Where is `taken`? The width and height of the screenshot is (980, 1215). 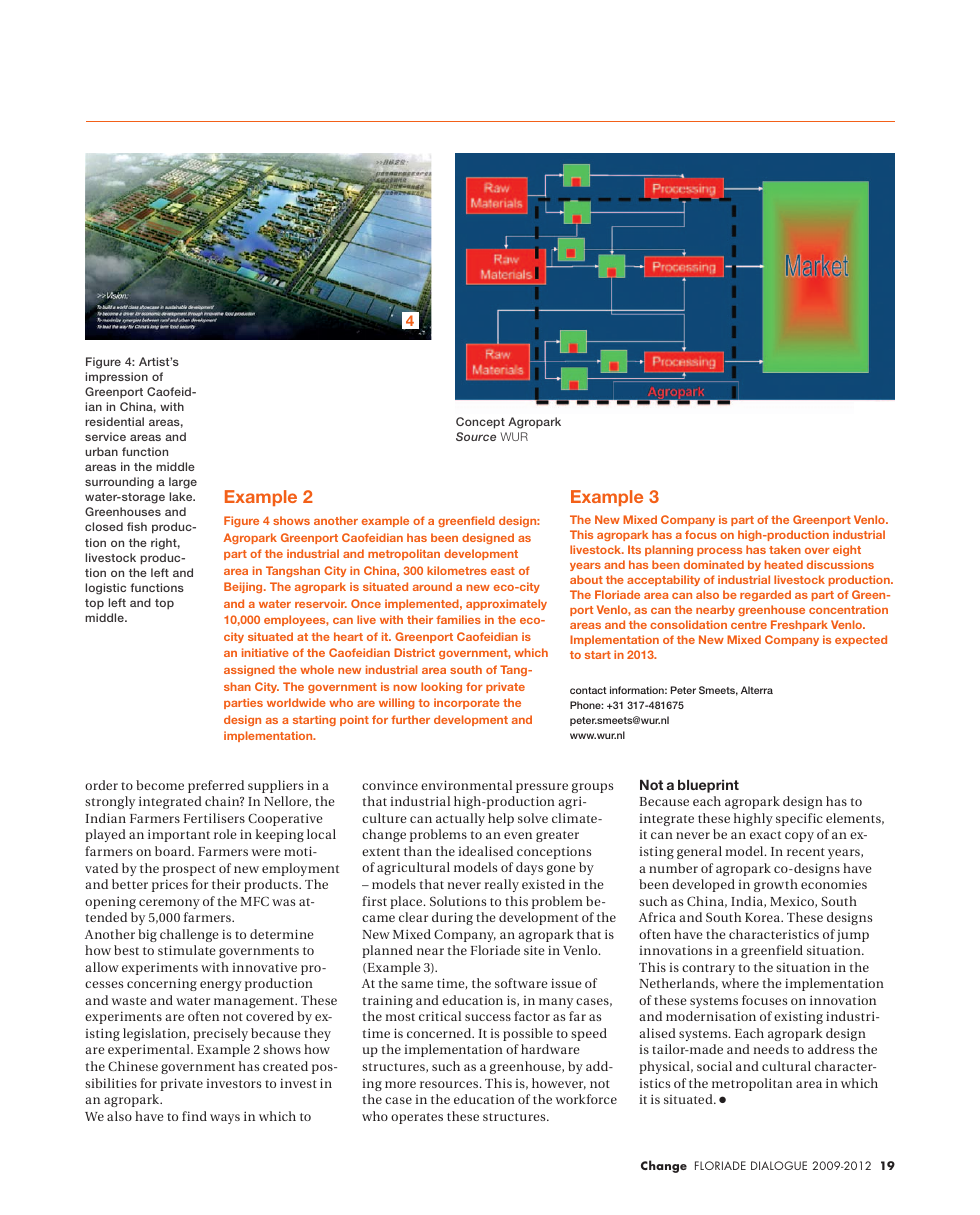
taken is located at coordinates (785, 549).
